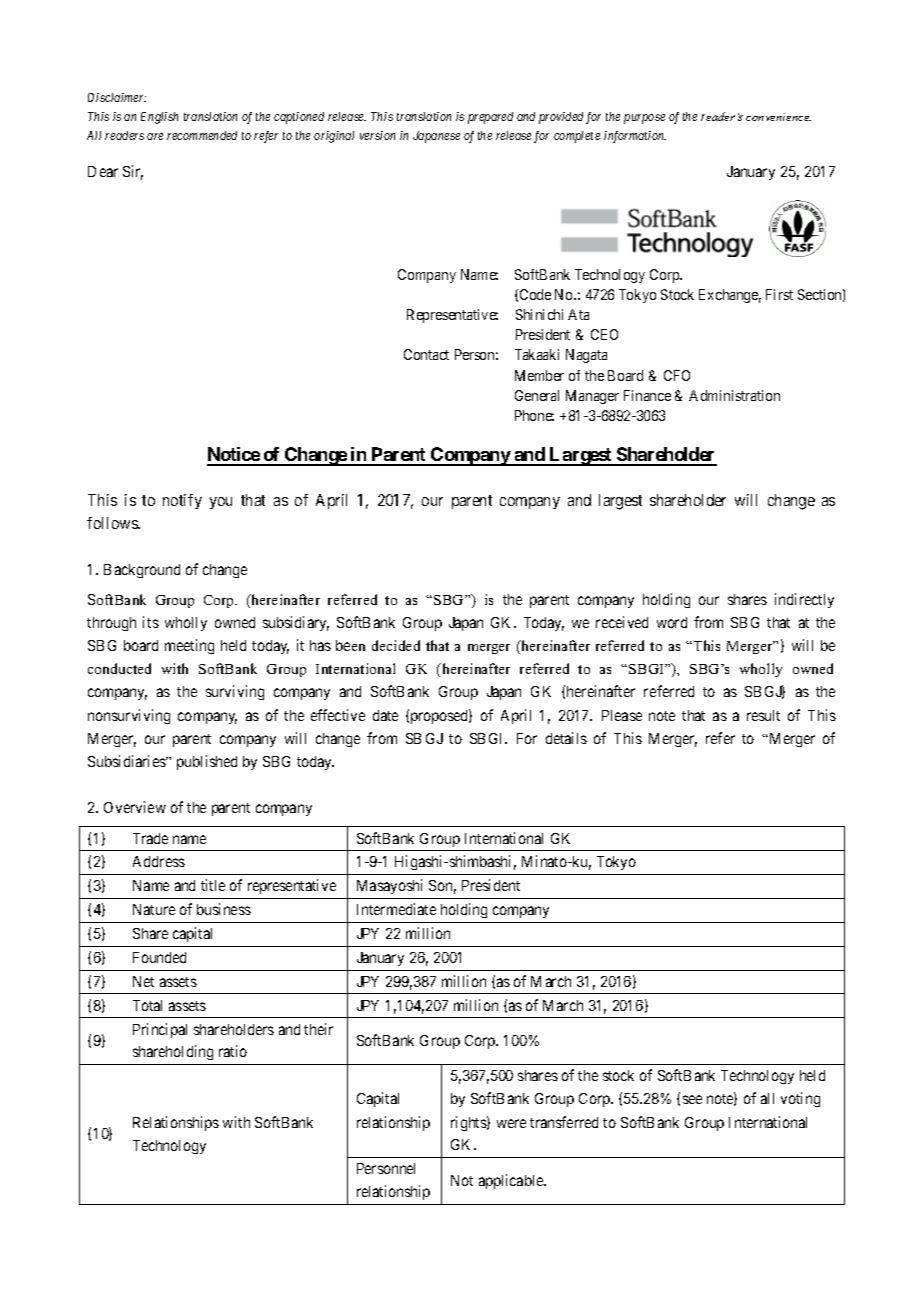  What do you see at coordinates (396, 909) in the screenshot?
I see `Intermediate` at bounding box center [396, 909].
